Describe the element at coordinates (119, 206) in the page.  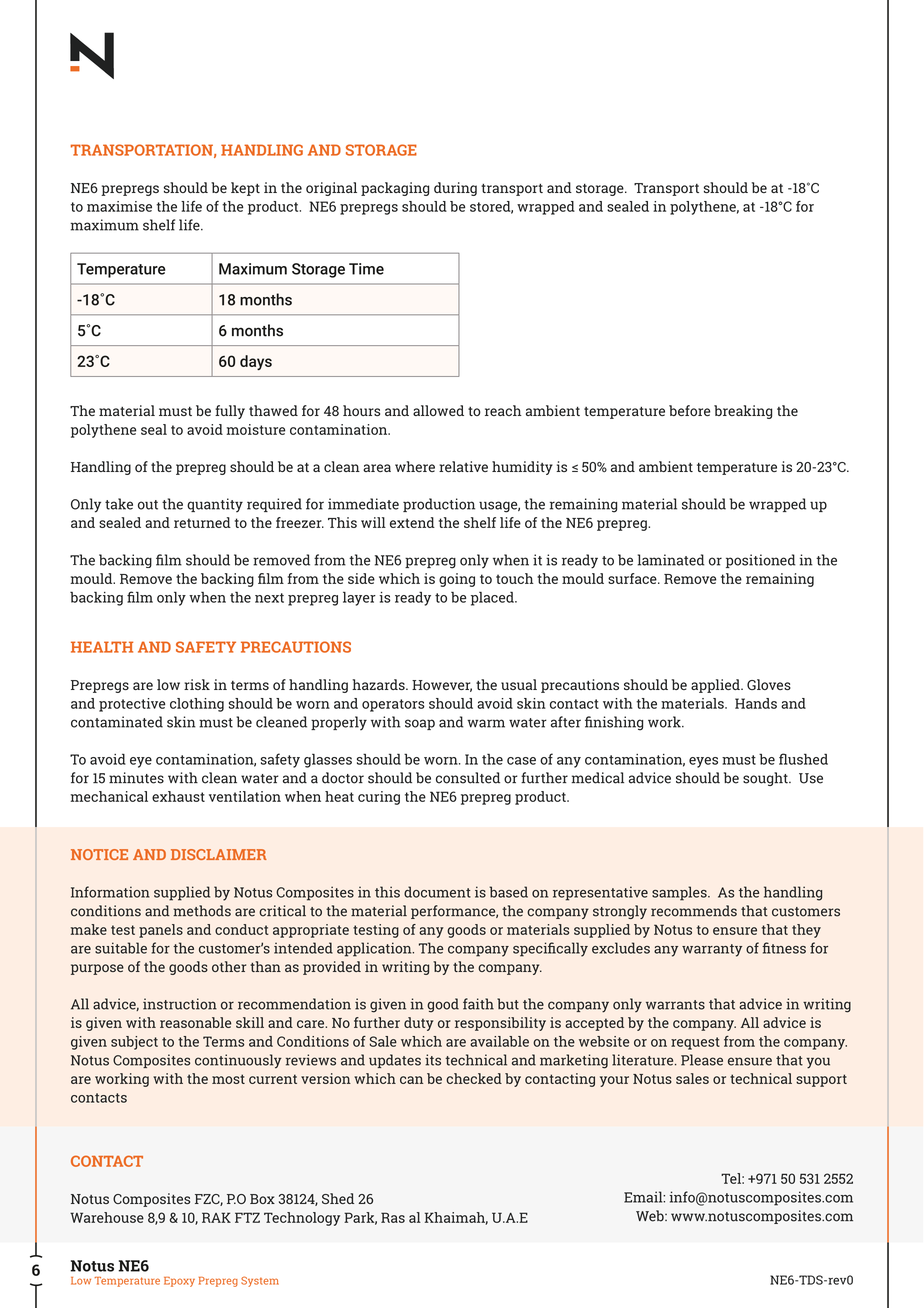
I see `maximise` at that location.
